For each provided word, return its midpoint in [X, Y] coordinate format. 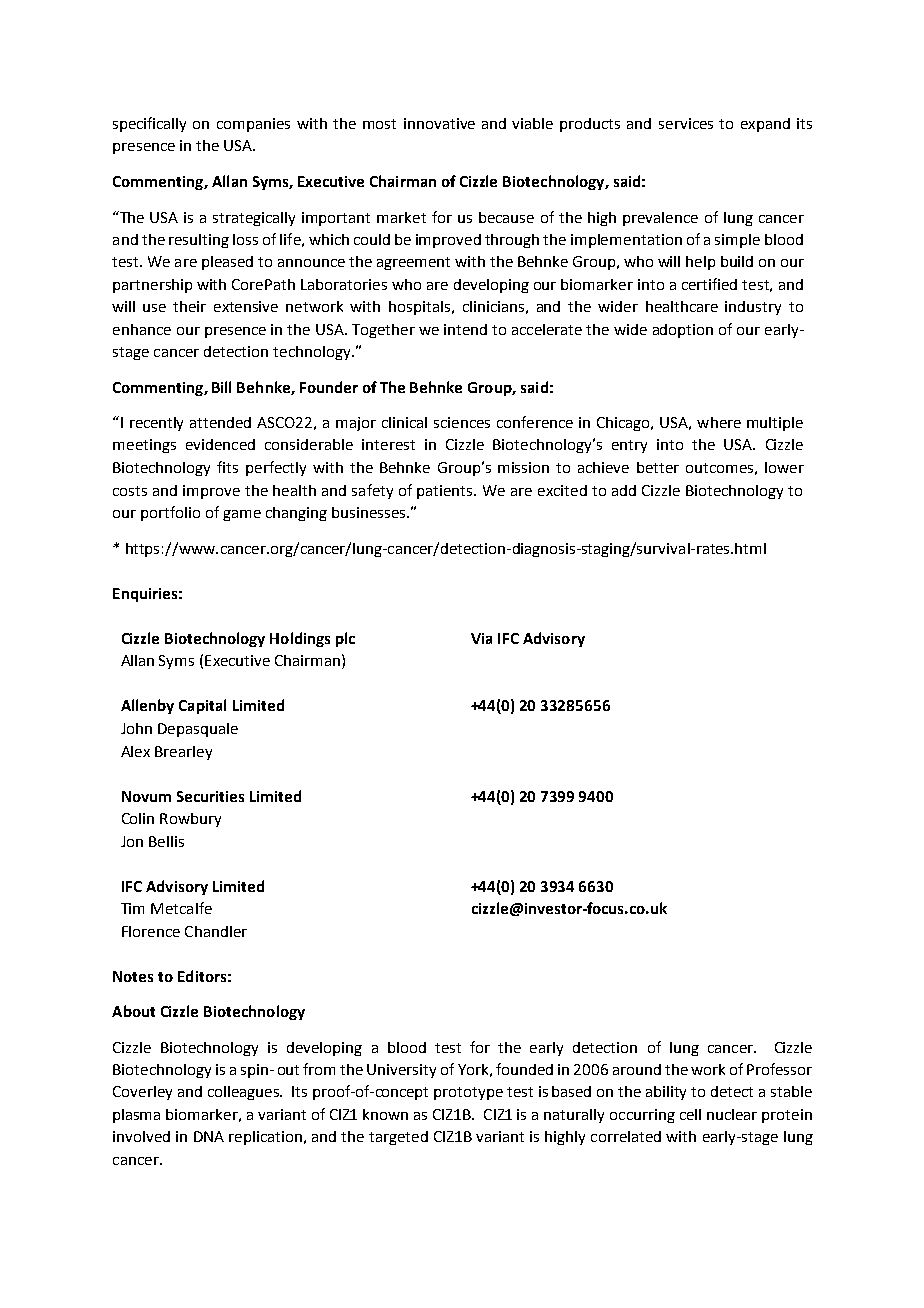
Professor [779, 1069]
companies [253, 125]
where [719, 422]
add [624, 490]
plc [345, 639]
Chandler [216, 931]
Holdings [300, 639]
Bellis [166, 841]
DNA [209, 1136]
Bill [221, 387]
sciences [462, 422]
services [686, 123]
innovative [439, 123]
